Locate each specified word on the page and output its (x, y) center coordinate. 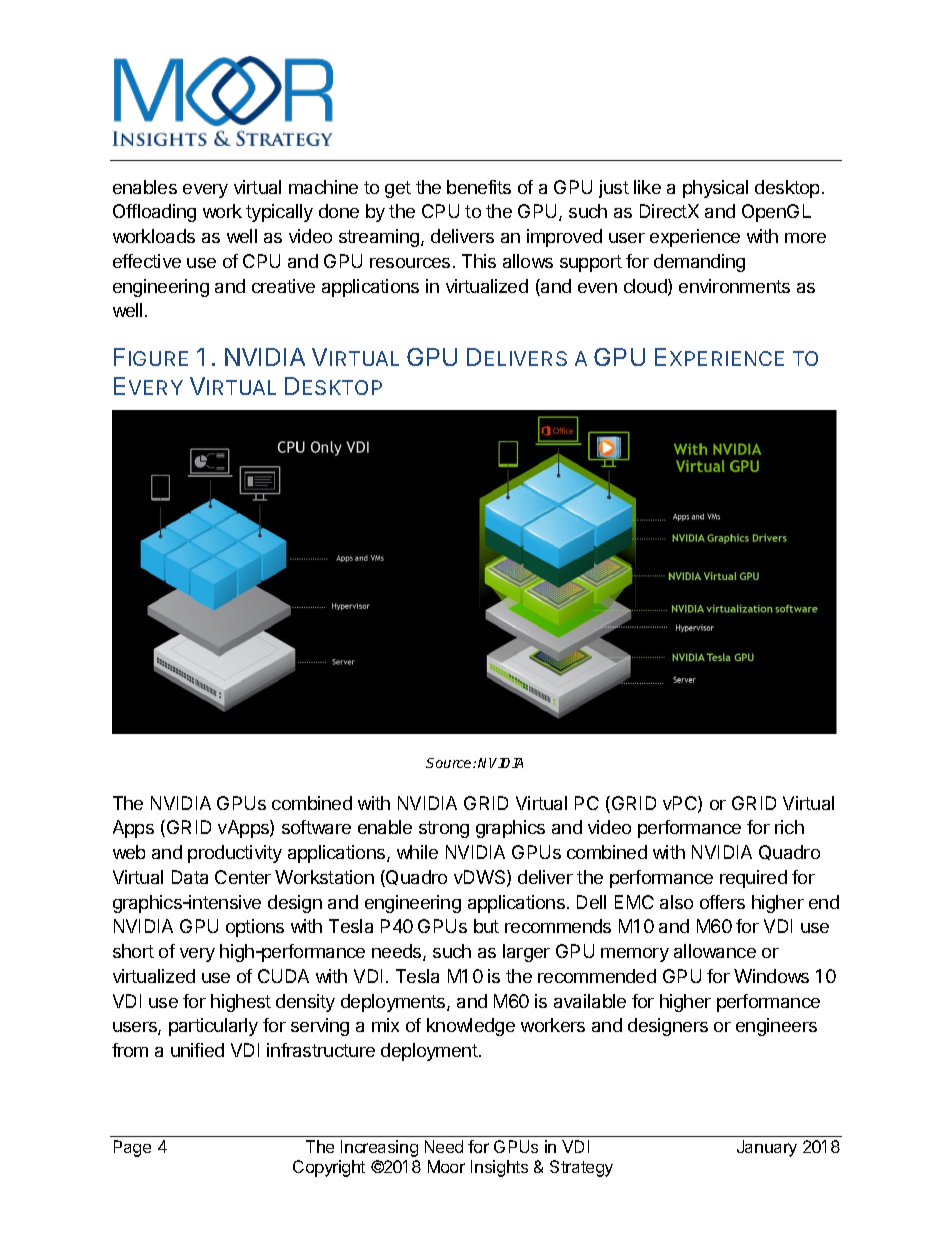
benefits (479, 187)
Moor (446, 1166)
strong (444, 829)
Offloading (154, 213)
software (316, 827)
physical (715, 189)
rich (789, 827)
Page (132, 1148)
